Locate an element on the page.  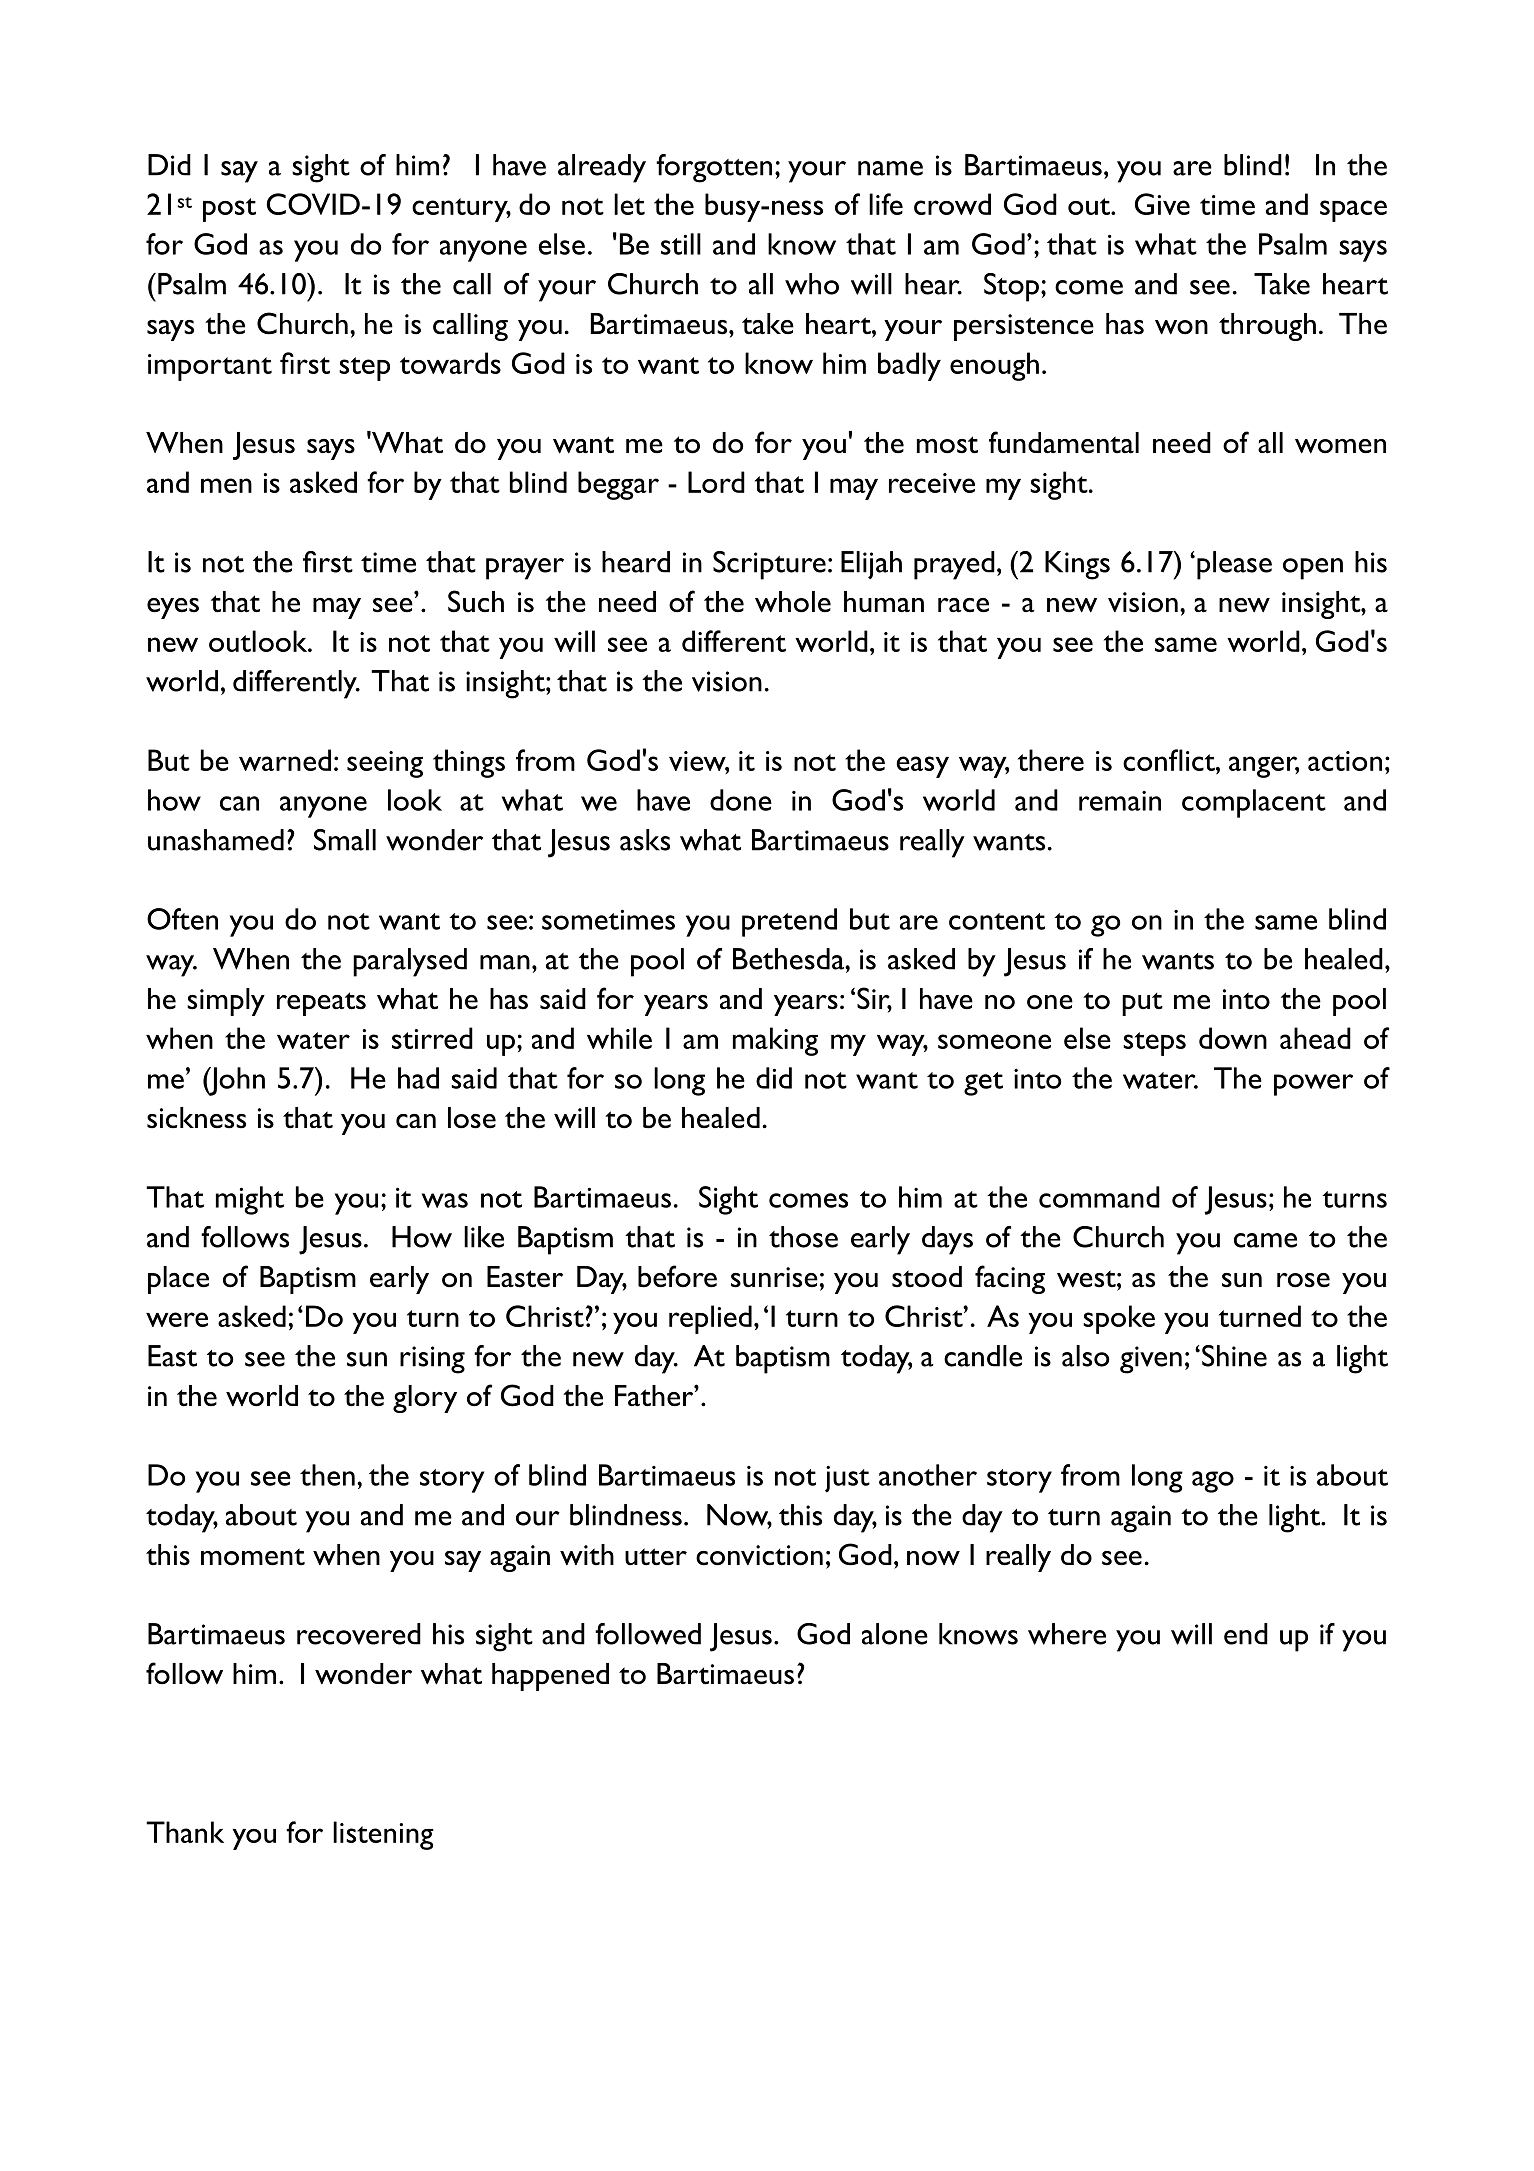
please is located at coordinates (1234, 565).
